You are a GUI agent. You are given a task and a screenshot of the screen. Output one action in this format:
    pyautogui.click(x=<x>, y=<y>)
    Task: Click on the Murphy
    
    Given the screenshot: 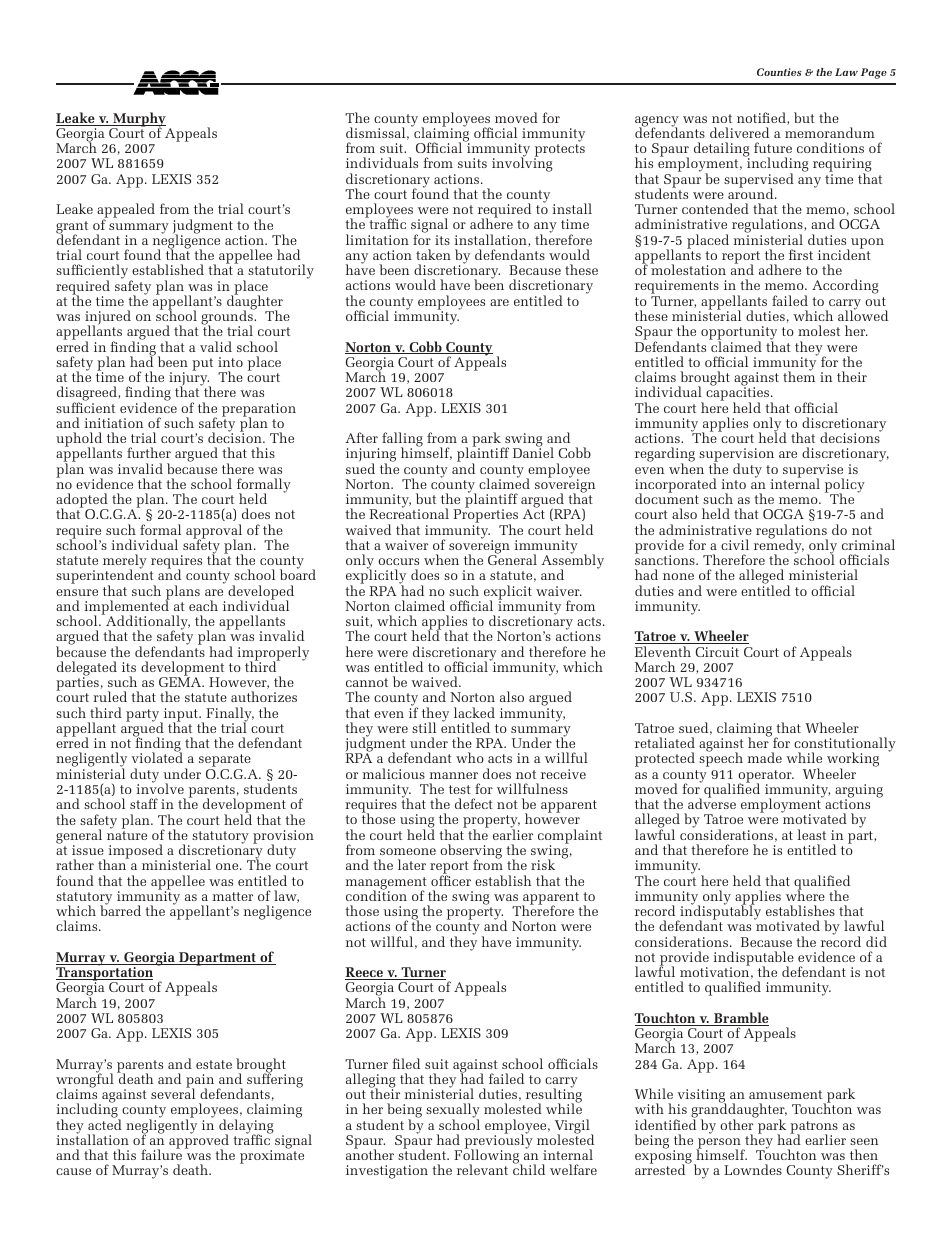 What is the action you would take?
    pyautogui.click(x=138, y=120)
